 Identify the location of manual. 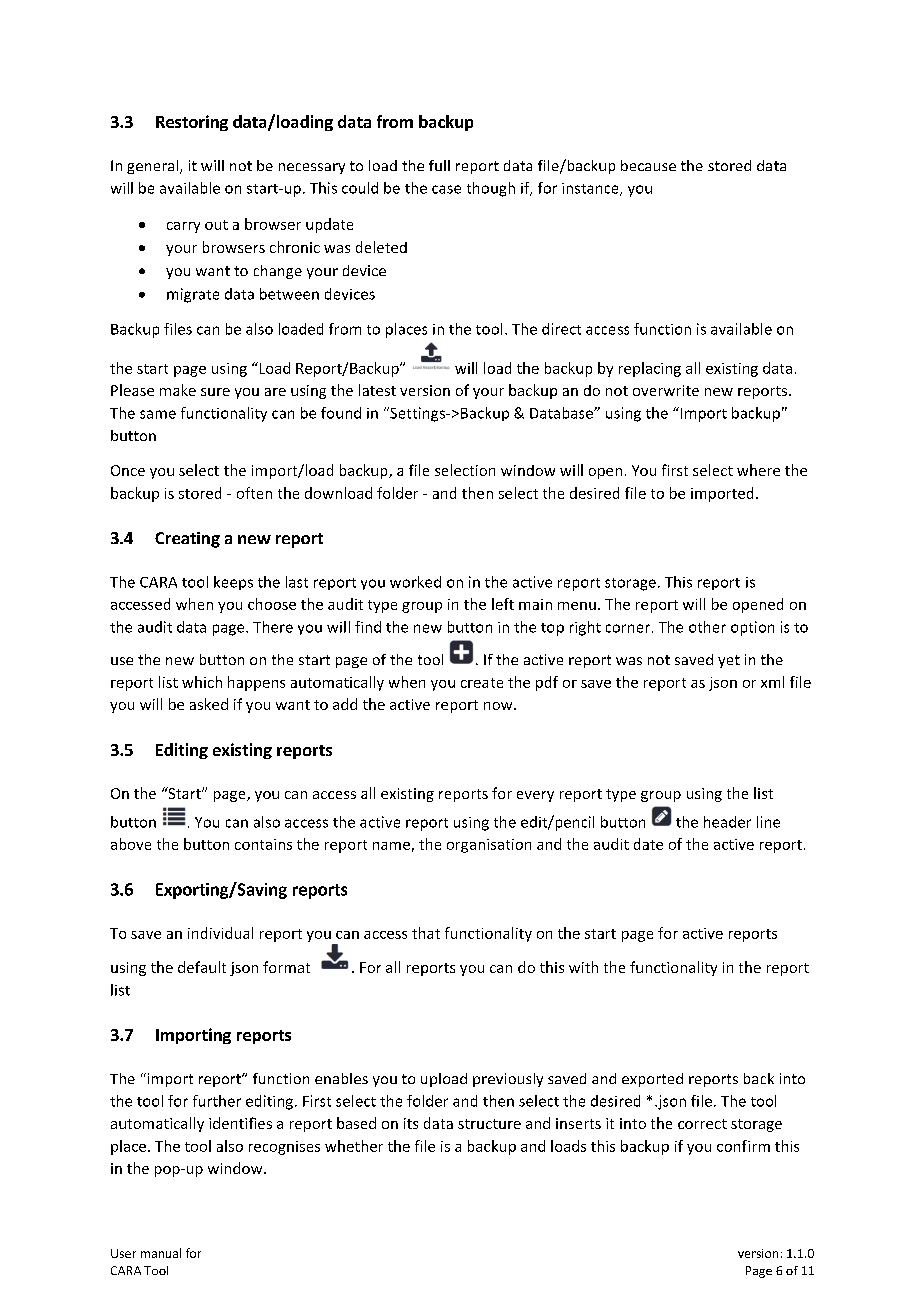
(161, 1253).
